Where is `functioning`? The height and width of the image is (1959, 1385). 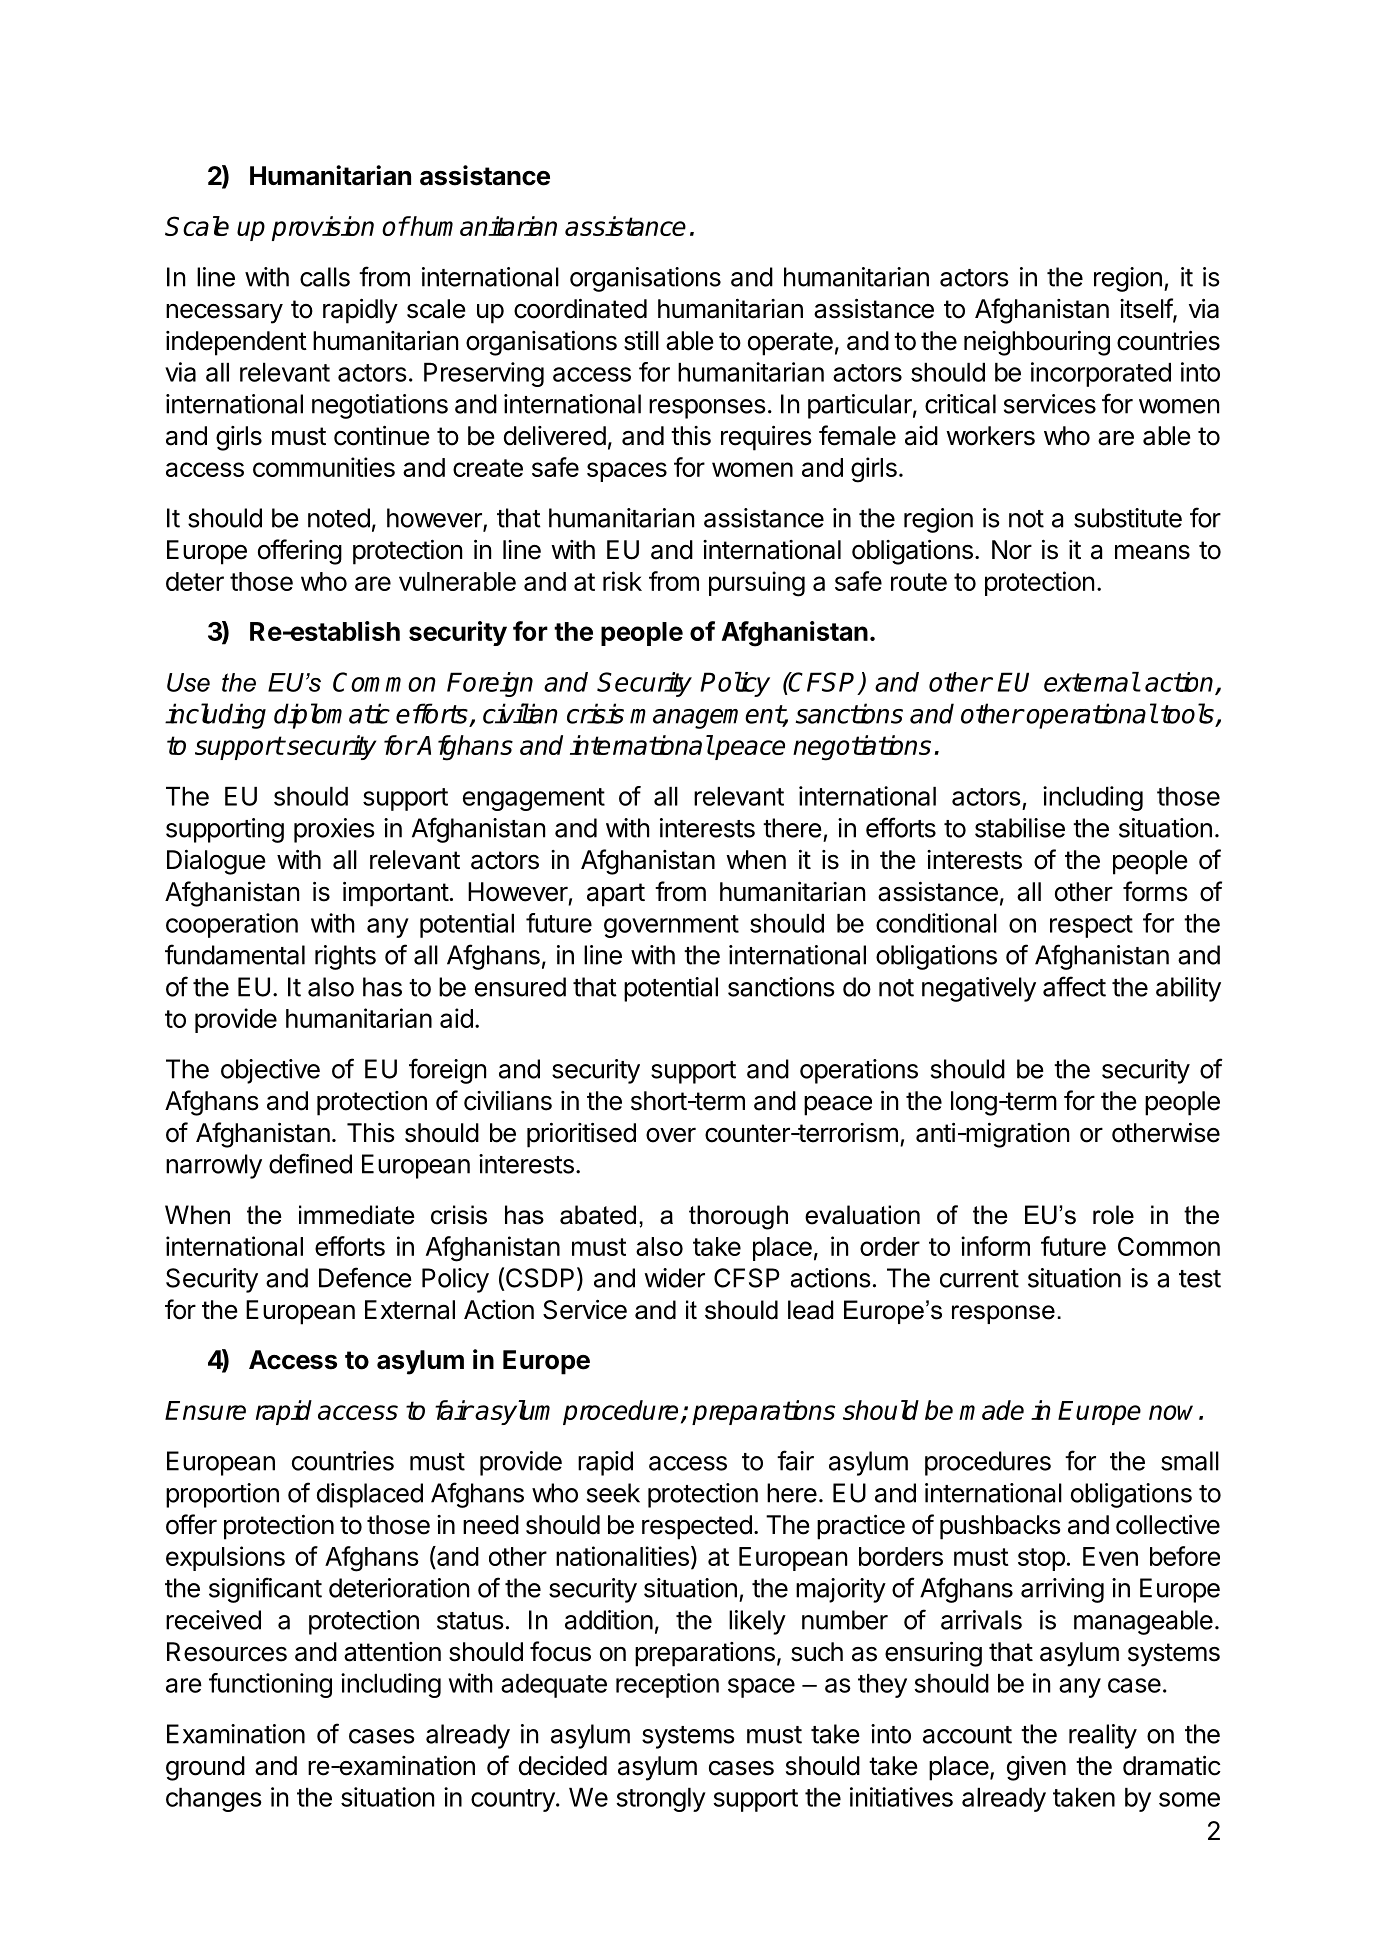 functioning is located at coordinates (270, 1685).
